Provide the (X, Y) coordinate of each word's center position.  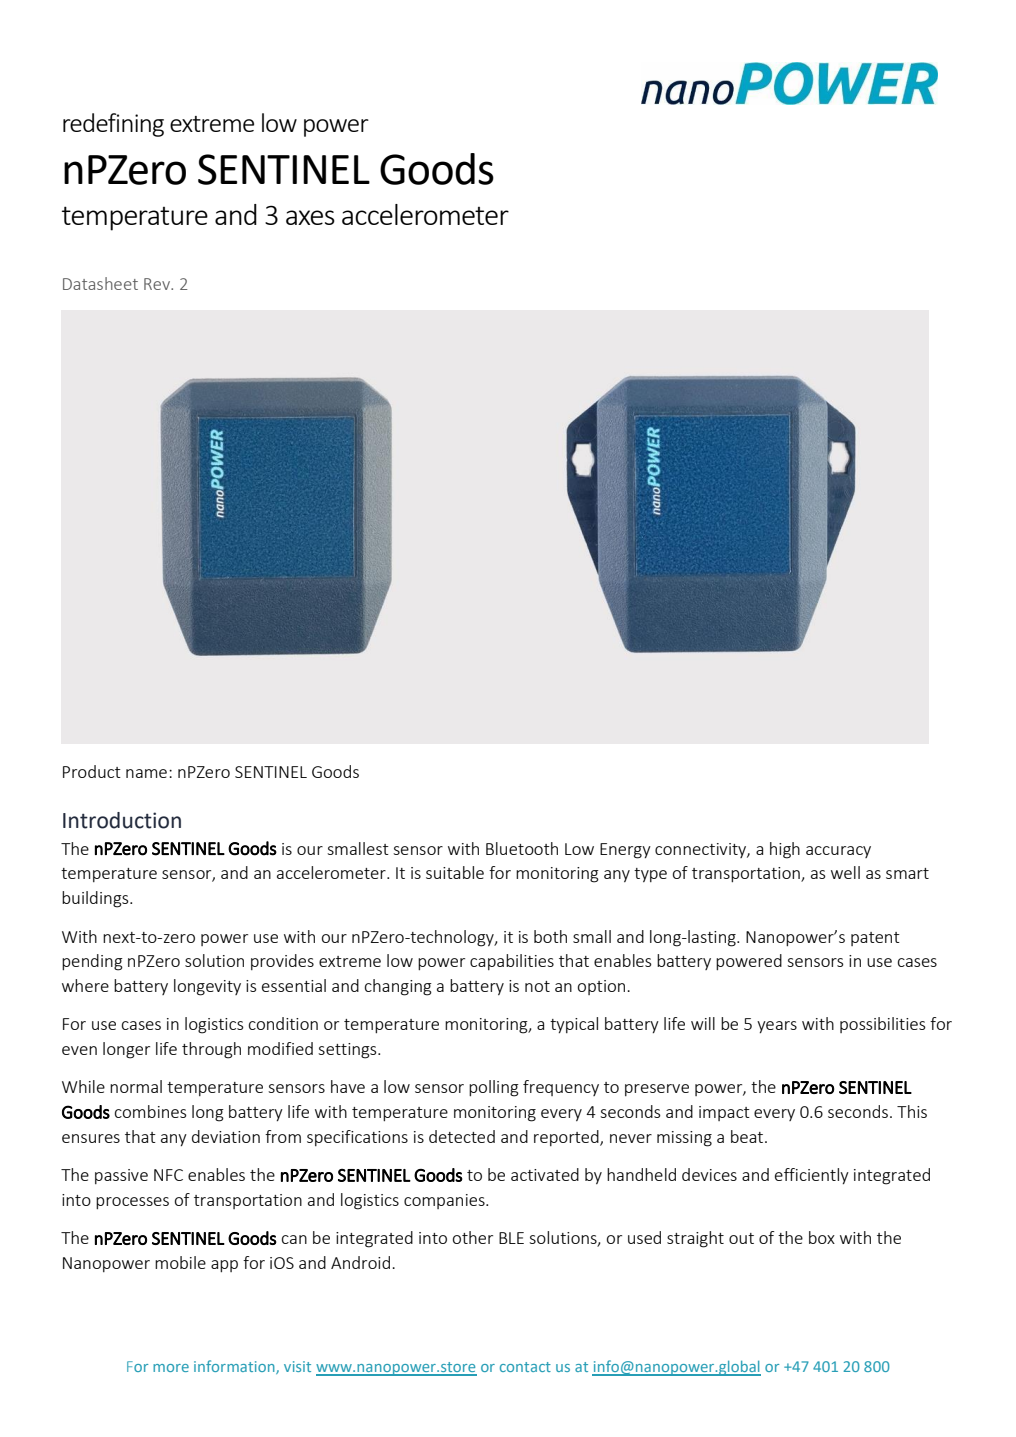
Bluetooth (522, 848)
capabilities (512, 962)
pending (92, 962)
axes (310, 217)
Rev (158, 284)
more (171, 1368)
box (822, 1237)
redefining (113, 125)
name (146, 773)
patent (875, 939)
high (785, 850)
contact (525, 1367)
